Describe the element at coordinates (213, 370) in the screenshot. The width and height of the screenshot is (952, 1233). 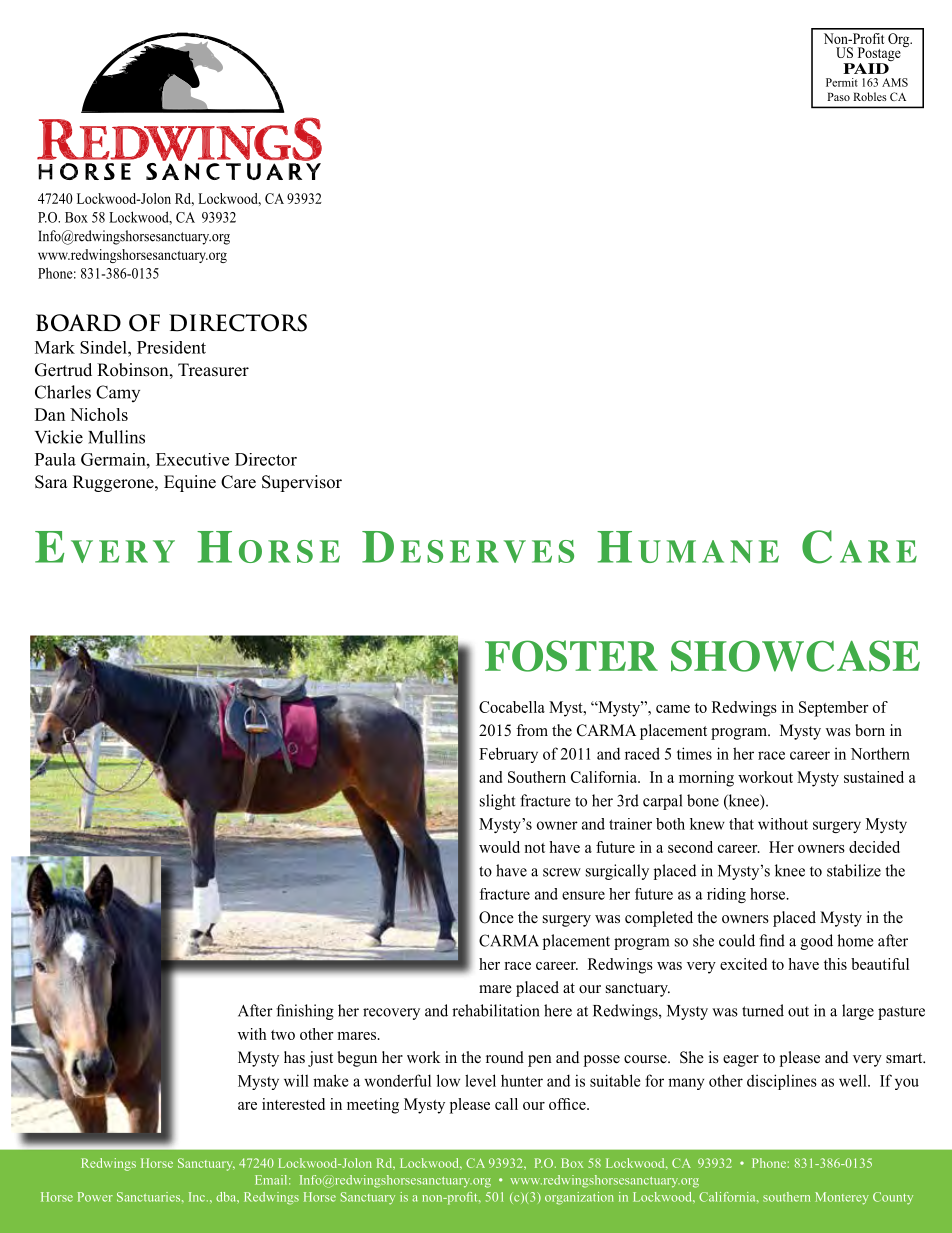
I see `Treasurer` at that location.
